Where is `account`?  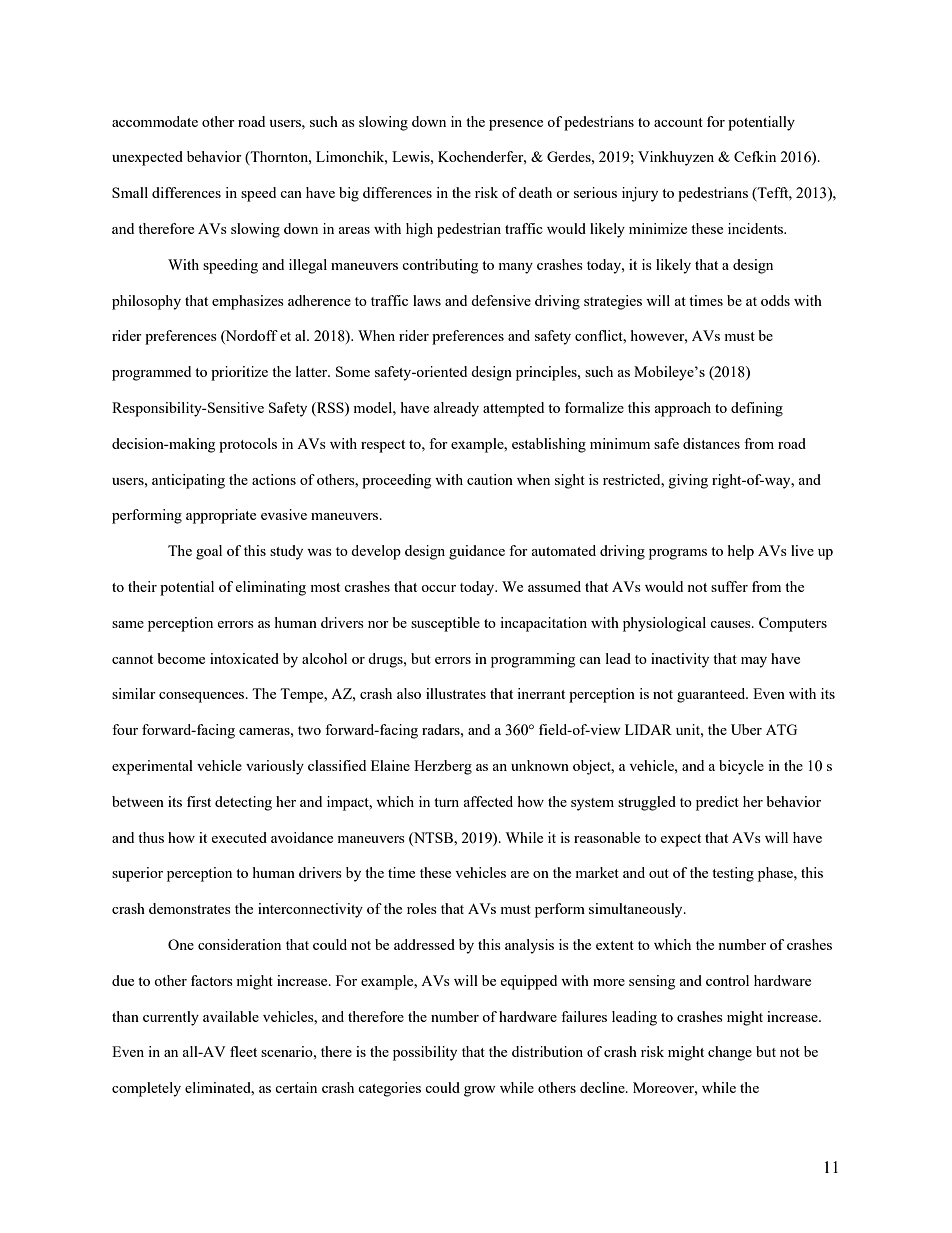
account is located at coordinates (678, 122).
